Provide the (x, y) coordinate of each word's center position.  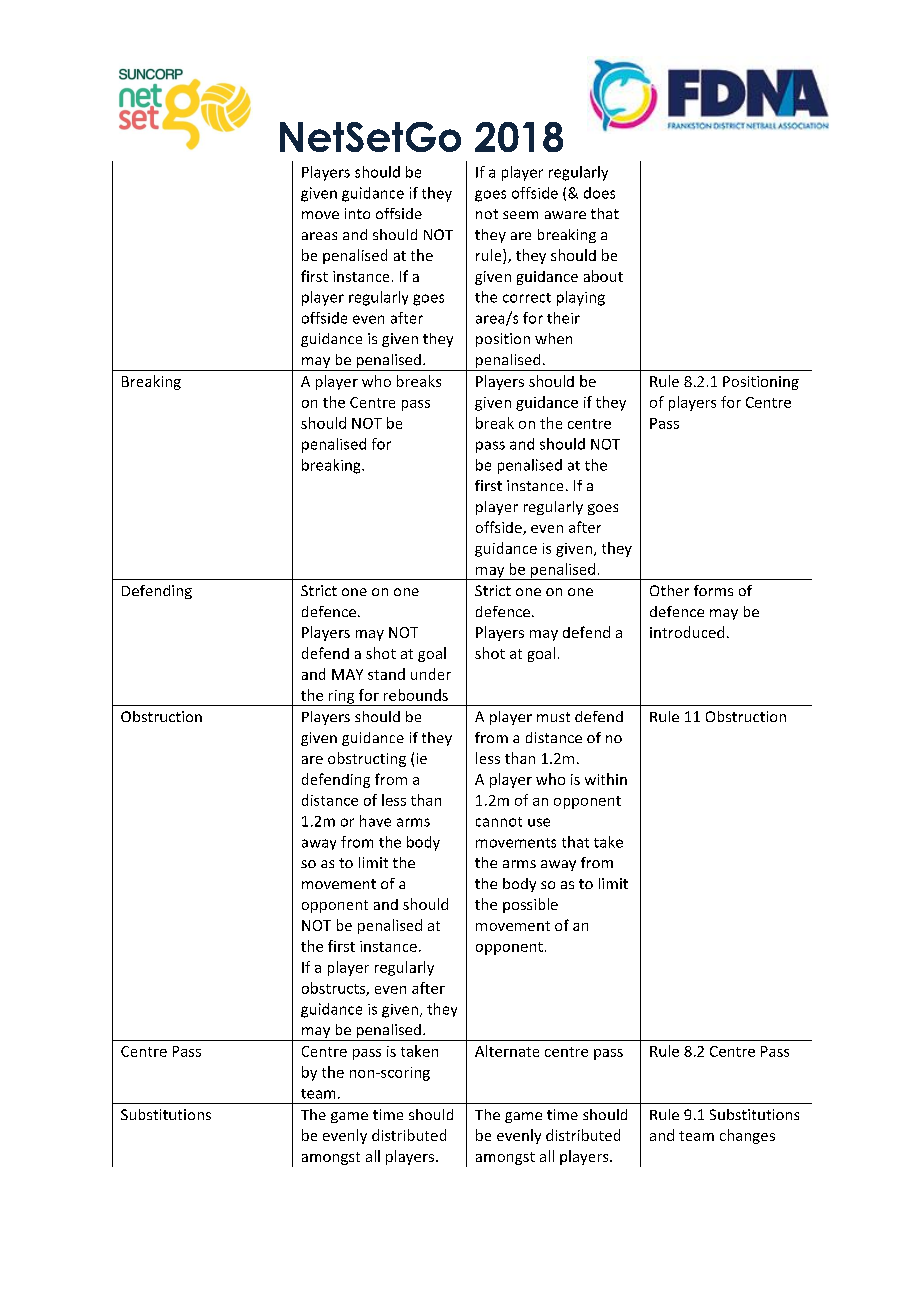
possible (530, 905)
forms (713, 590)
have (375, 821)
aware (565, 215)
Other (669, 590)
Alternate (507, 1051)
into (357, 213)
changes (747, 1136)
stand (386, 674)
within (606, 779)
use (539, 822)
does (599, 193)
